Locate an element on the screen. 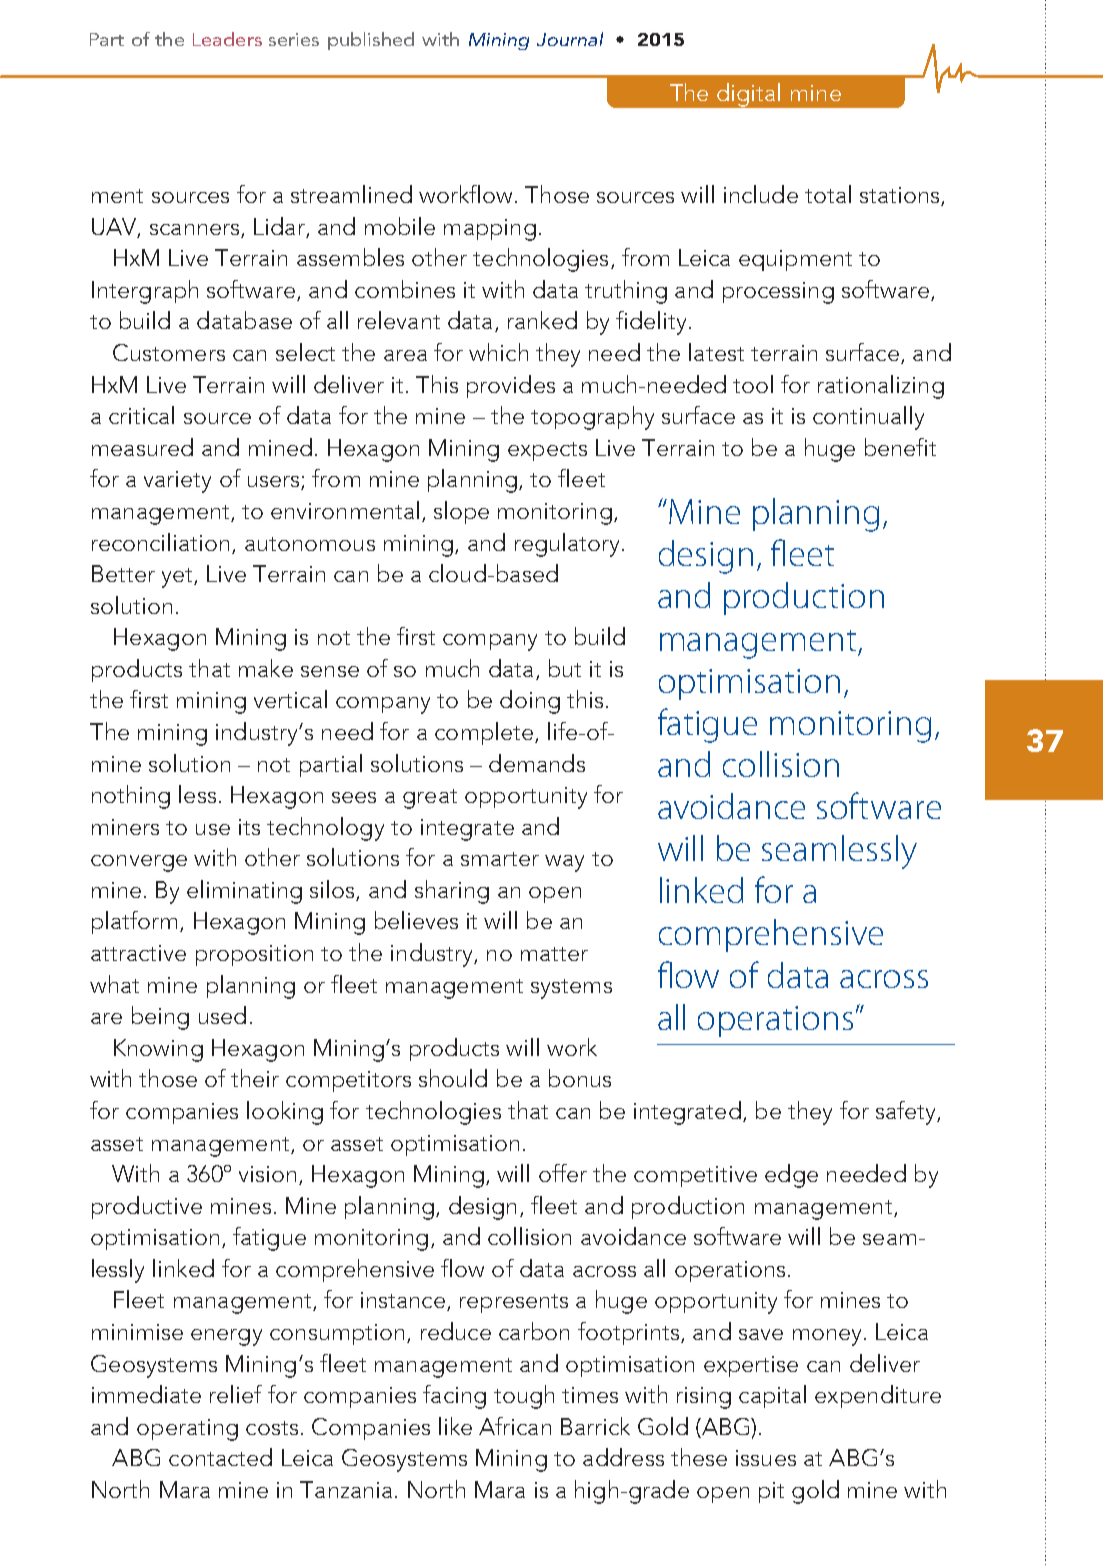 The height and width of the screenshot is (1568, 1103). issues is located at coordinates (766, 1458).
